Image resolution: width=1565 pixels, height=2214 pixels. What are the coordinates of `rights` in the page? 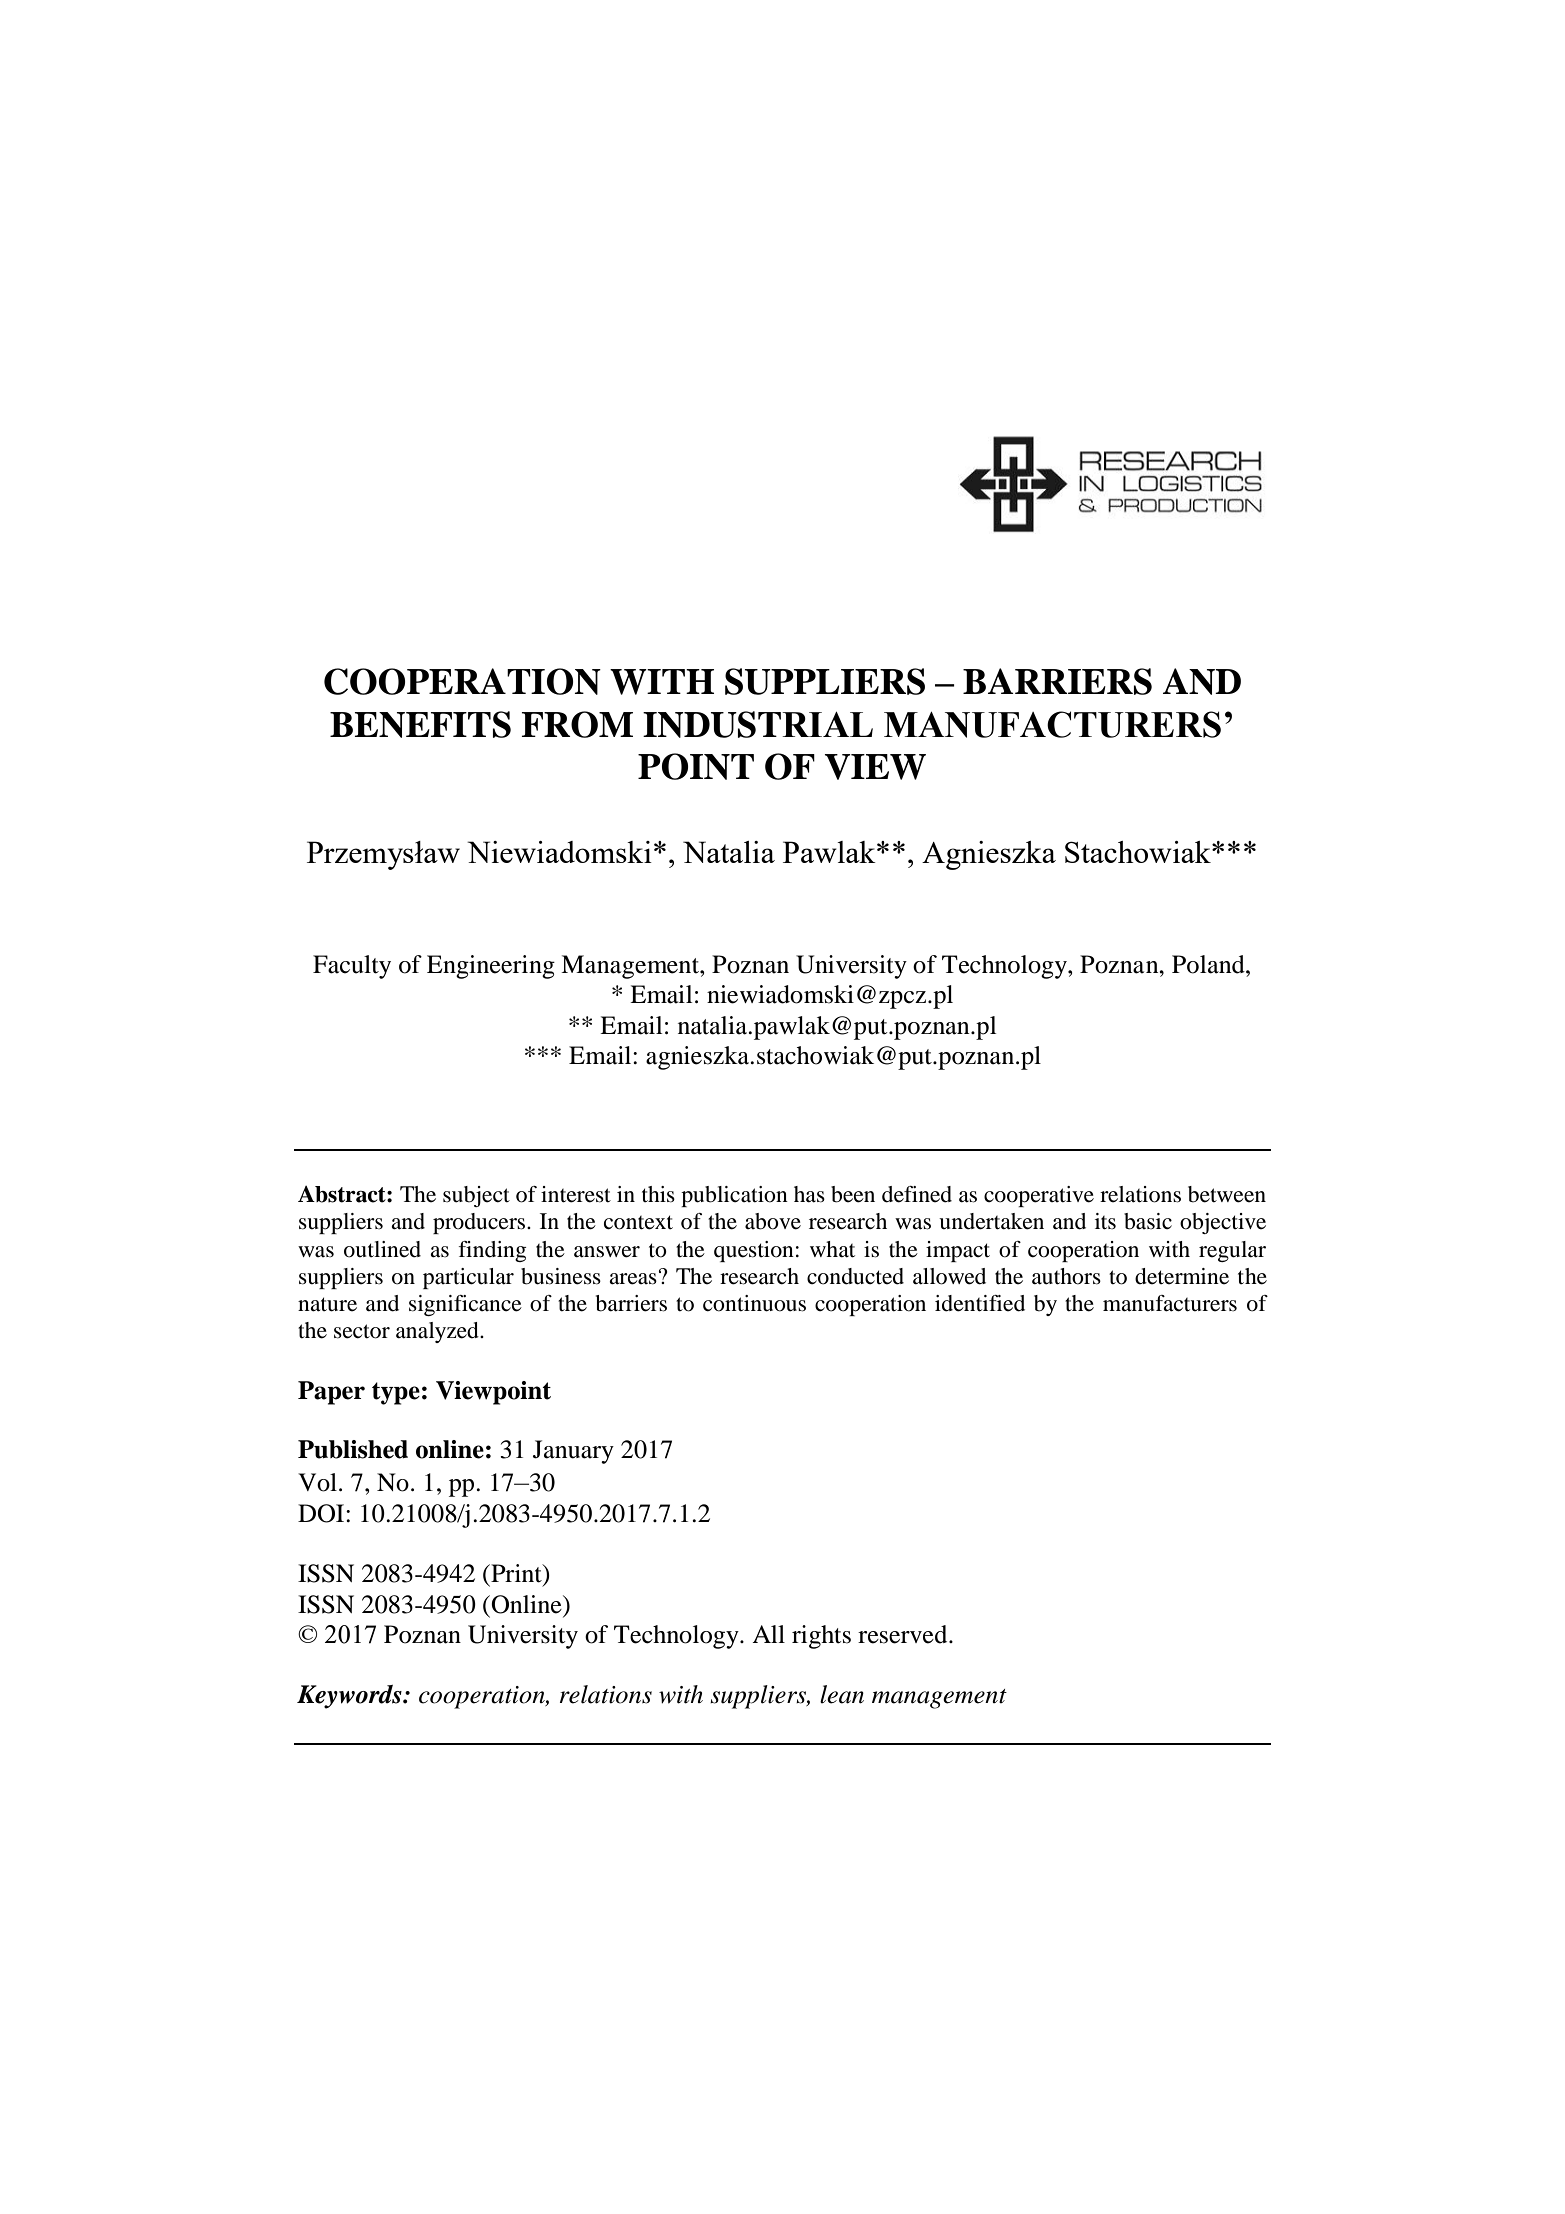 It's located at (821, 1637).
